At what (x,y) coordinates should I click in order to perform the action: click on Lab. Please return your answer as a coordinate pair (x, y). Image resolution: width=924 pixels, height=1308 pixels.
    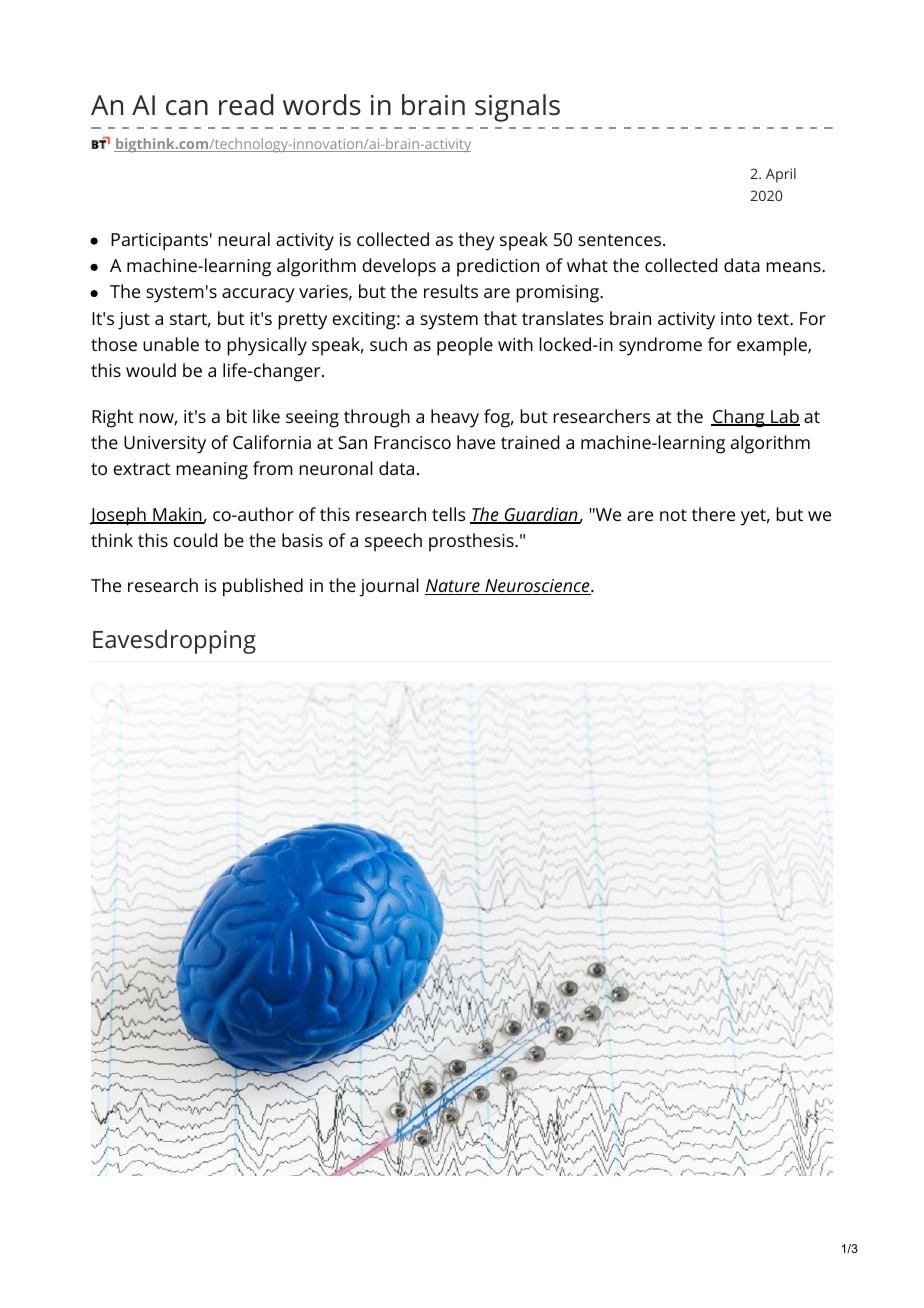
    Looking at the image, I should click on (784, 417).
